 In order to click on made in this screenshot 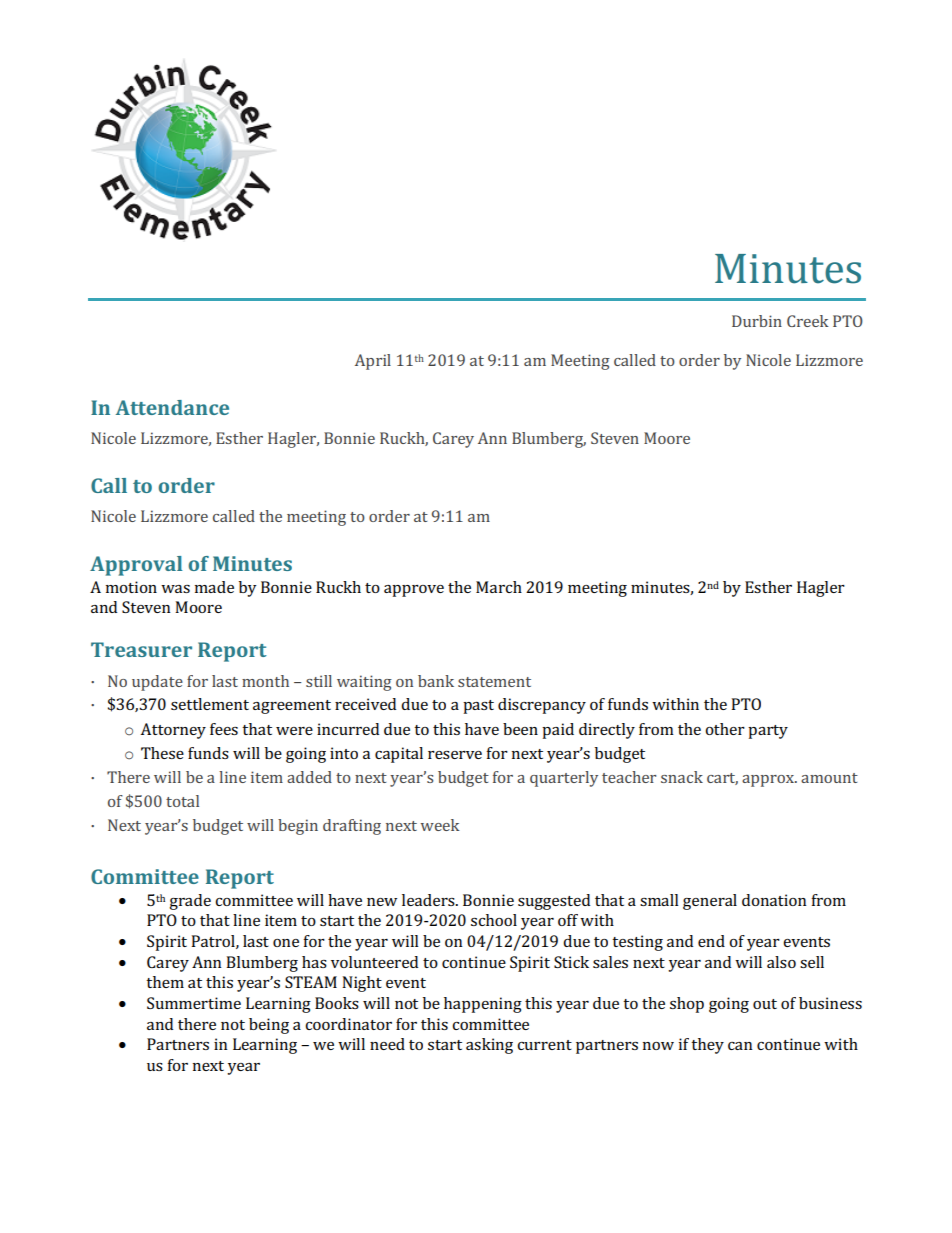, I will do `click(214, 587)`.
